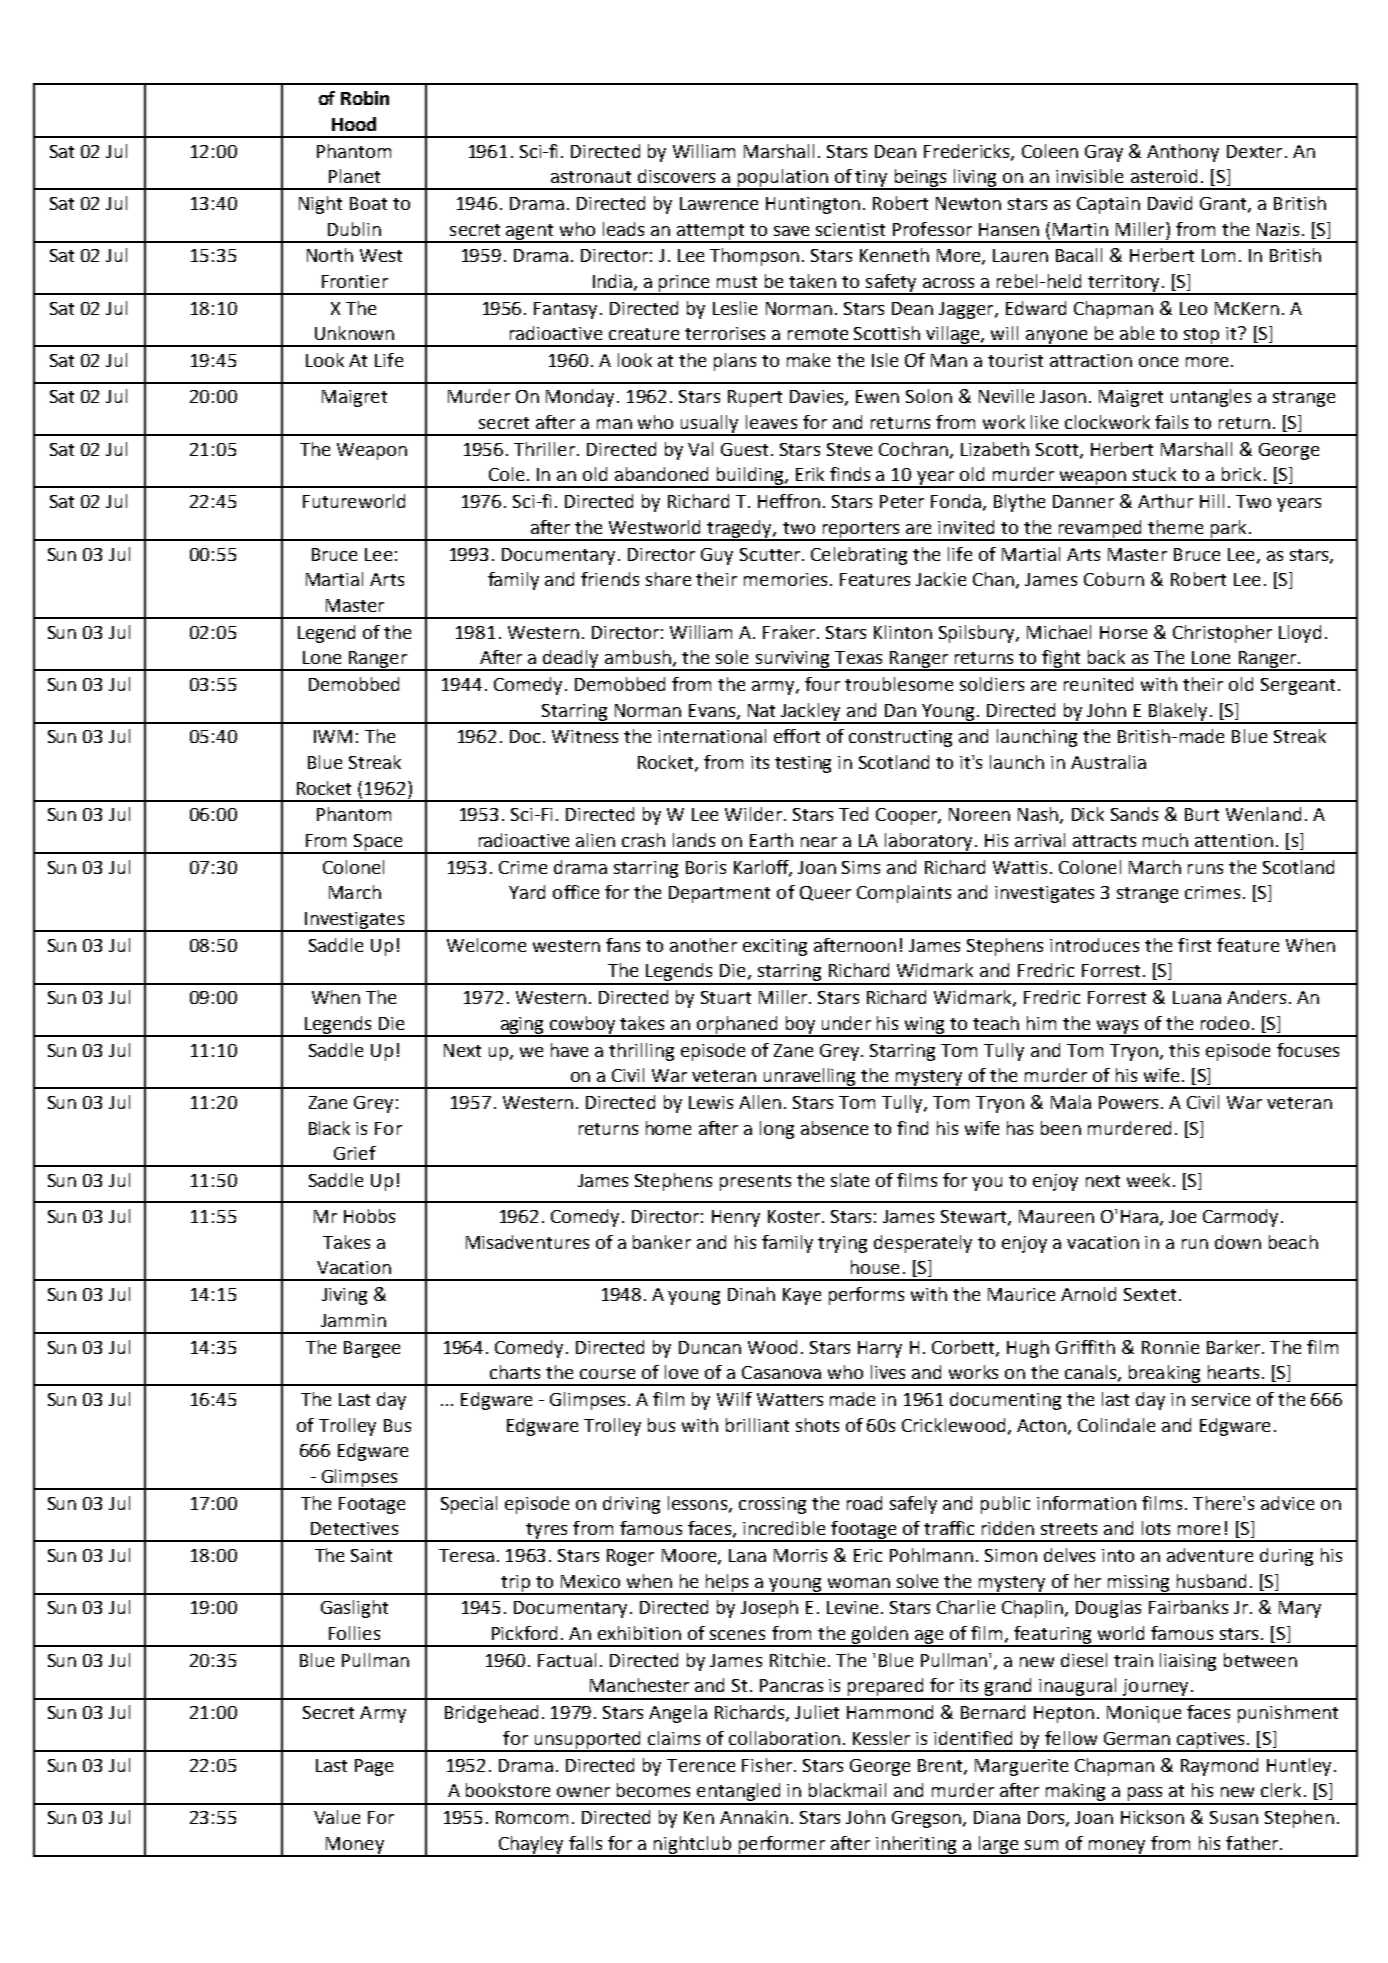 The image size is (1388, 1963). What do you see at coordinates (1178, 713) in the screenshot?
I see `Blakely` at bounding box center [1178, 713].
